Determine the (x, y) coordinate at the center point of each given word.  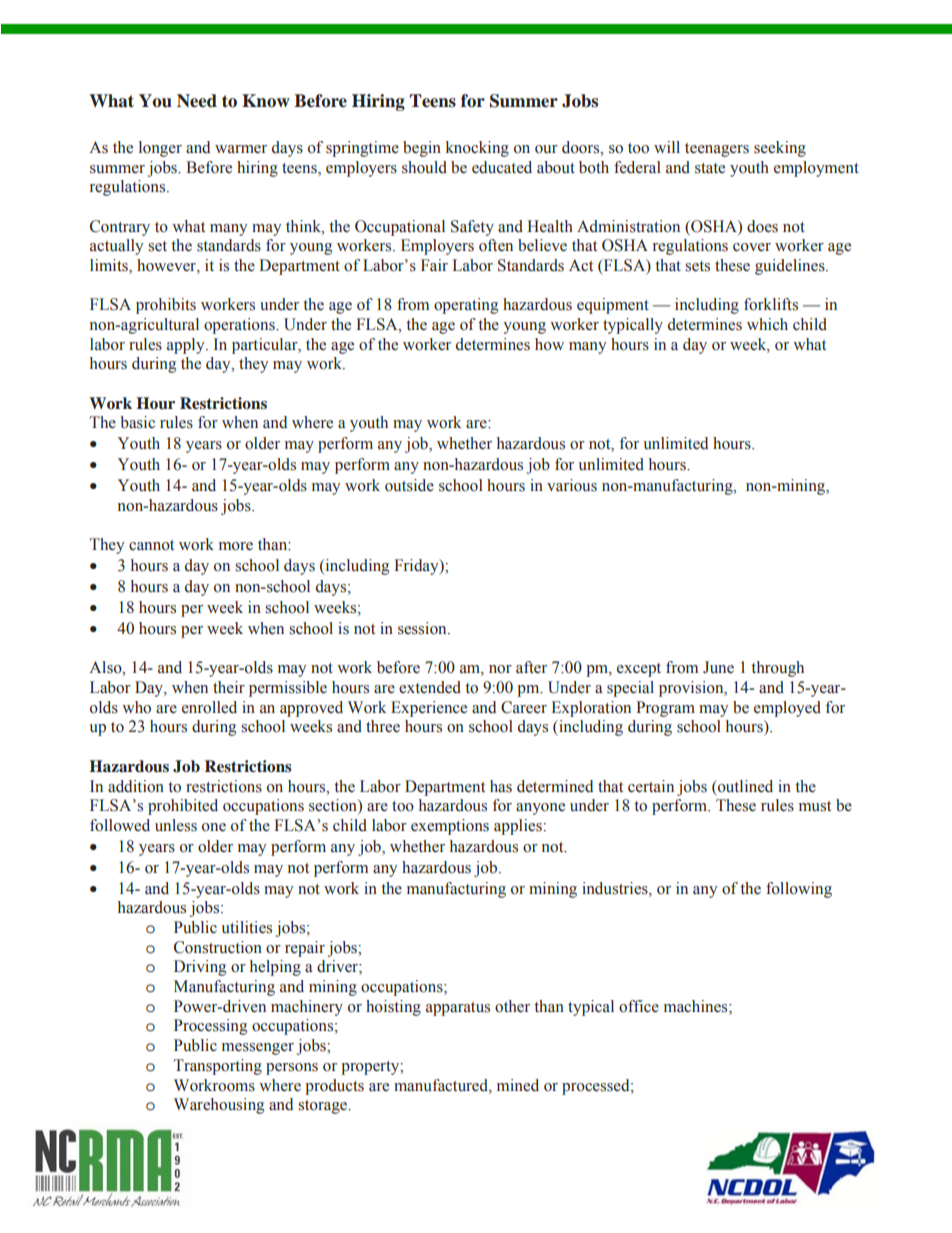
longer (160, 149)
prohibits (166, 306)
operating (466, 306)
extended (430, 687)
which (767, 324)
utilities (246, 927)
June (718, 667)
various (572, 485)
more (236, 546)
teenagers (717, 150)
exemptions (450, 827)
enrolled (209, 707)
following (799, 890)
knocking (477, 149)
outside (409, 485)
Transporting (218, 1067)
